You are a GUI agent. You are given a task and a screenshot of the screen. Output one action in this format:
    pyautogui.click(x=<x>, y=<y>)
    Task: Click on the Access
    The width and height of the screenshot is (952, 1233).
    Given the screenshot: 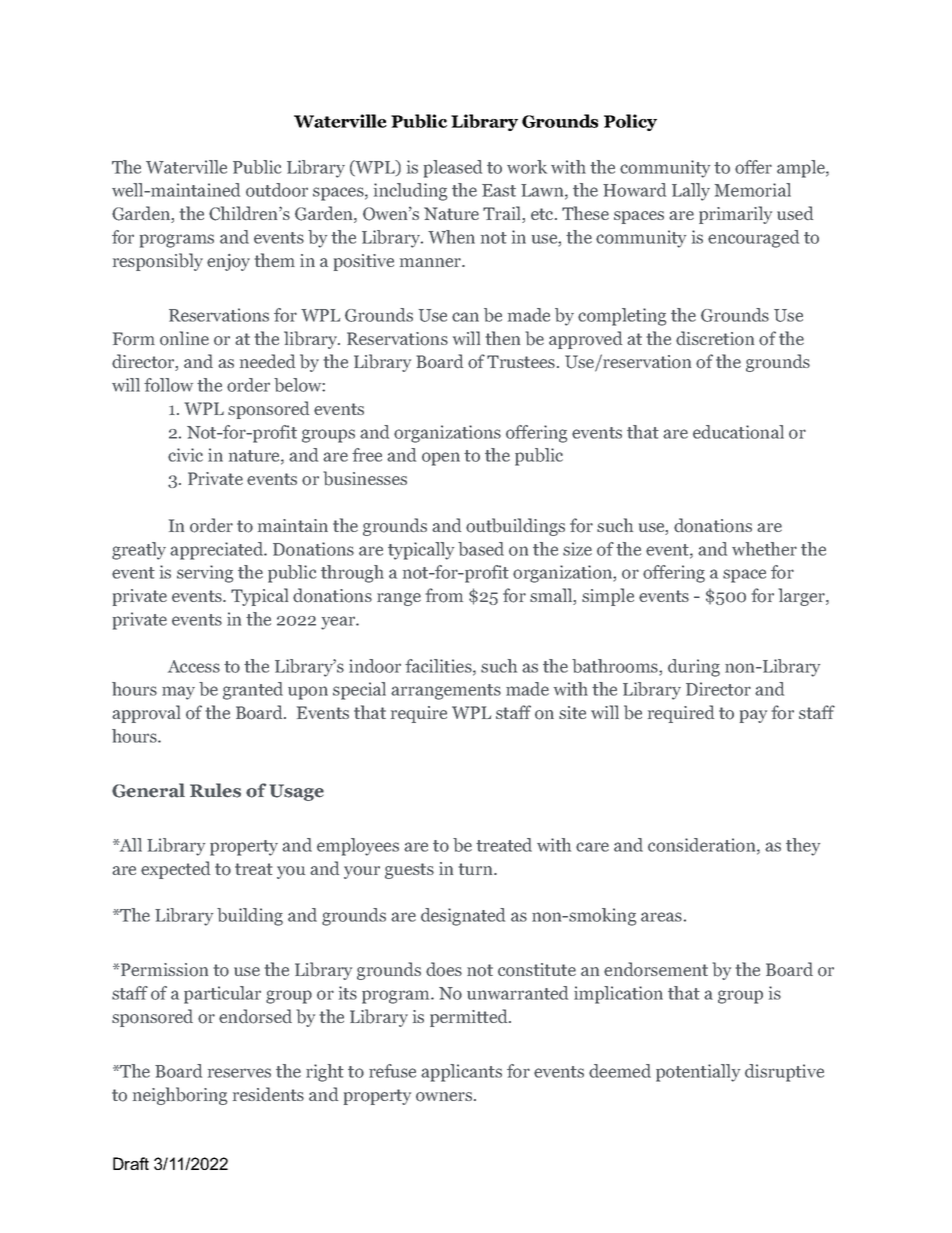 What is the action you would take?
    pyautogui.click(x=194, y=666)
